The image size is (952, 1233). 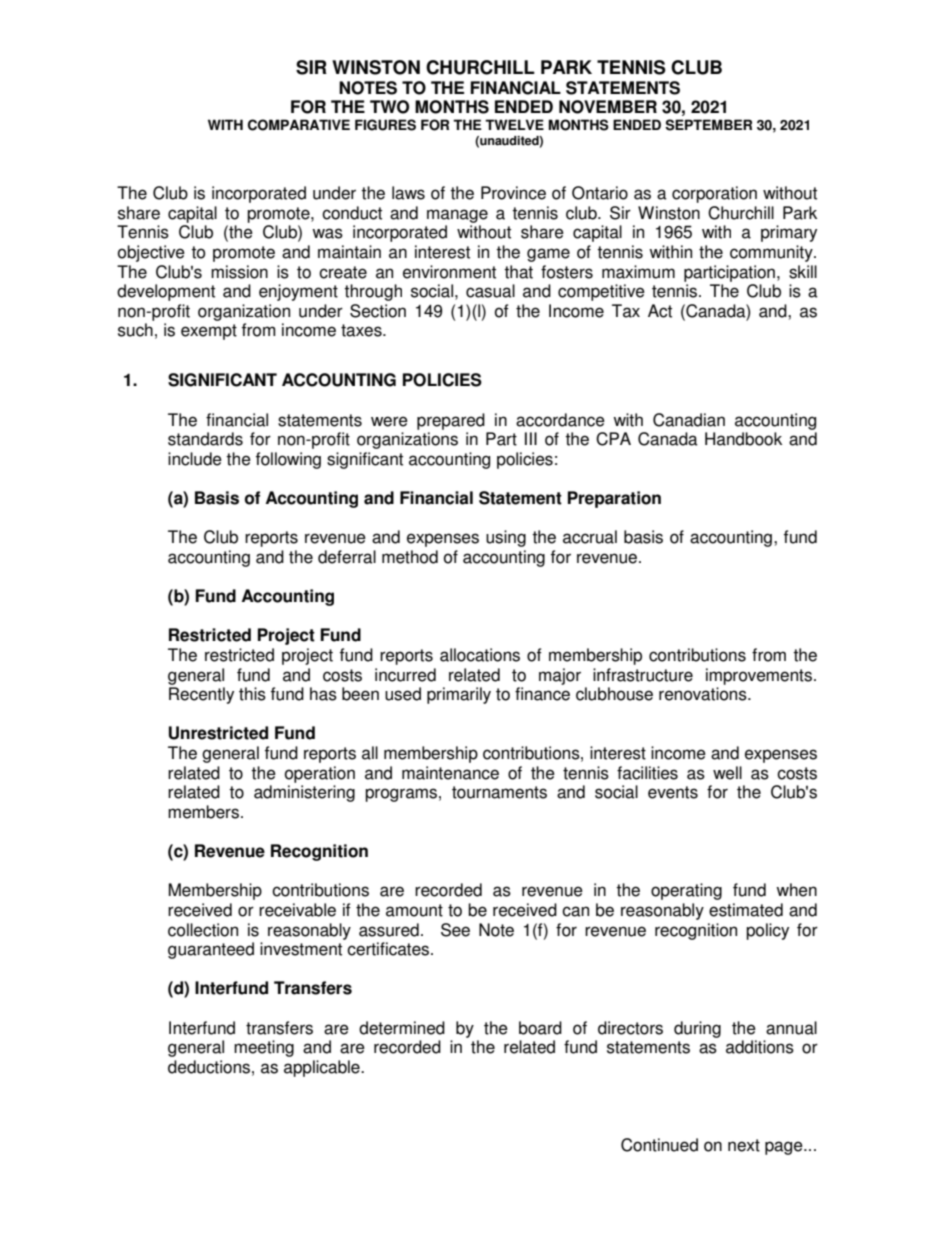 What do you see at coordinates (514, 124) in the page?
I see `TWELVE` at bounding box center [514, 124].
